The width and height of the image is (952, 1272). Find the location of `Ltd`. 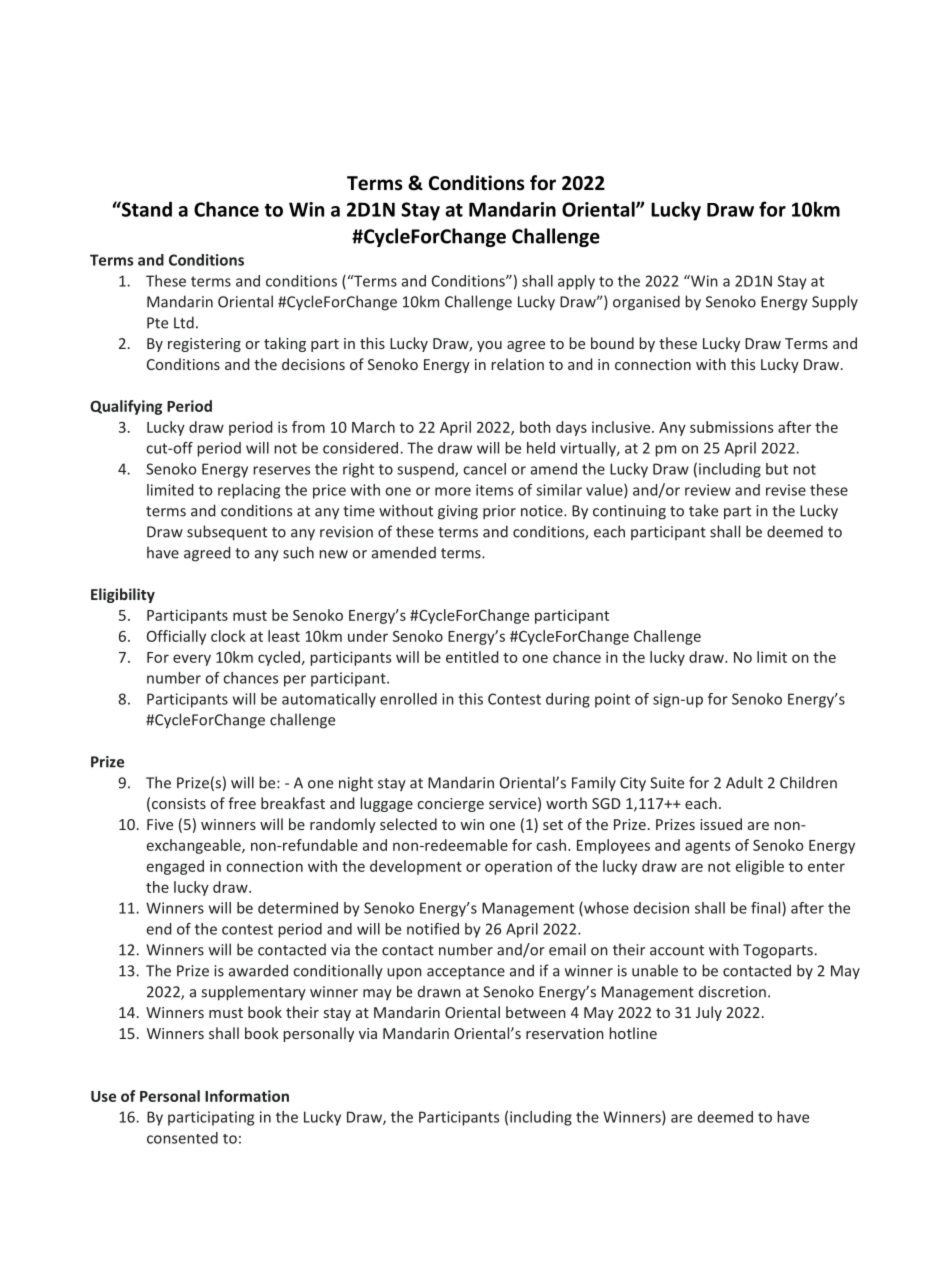

Ltd is located at coordinates (184, 322).
